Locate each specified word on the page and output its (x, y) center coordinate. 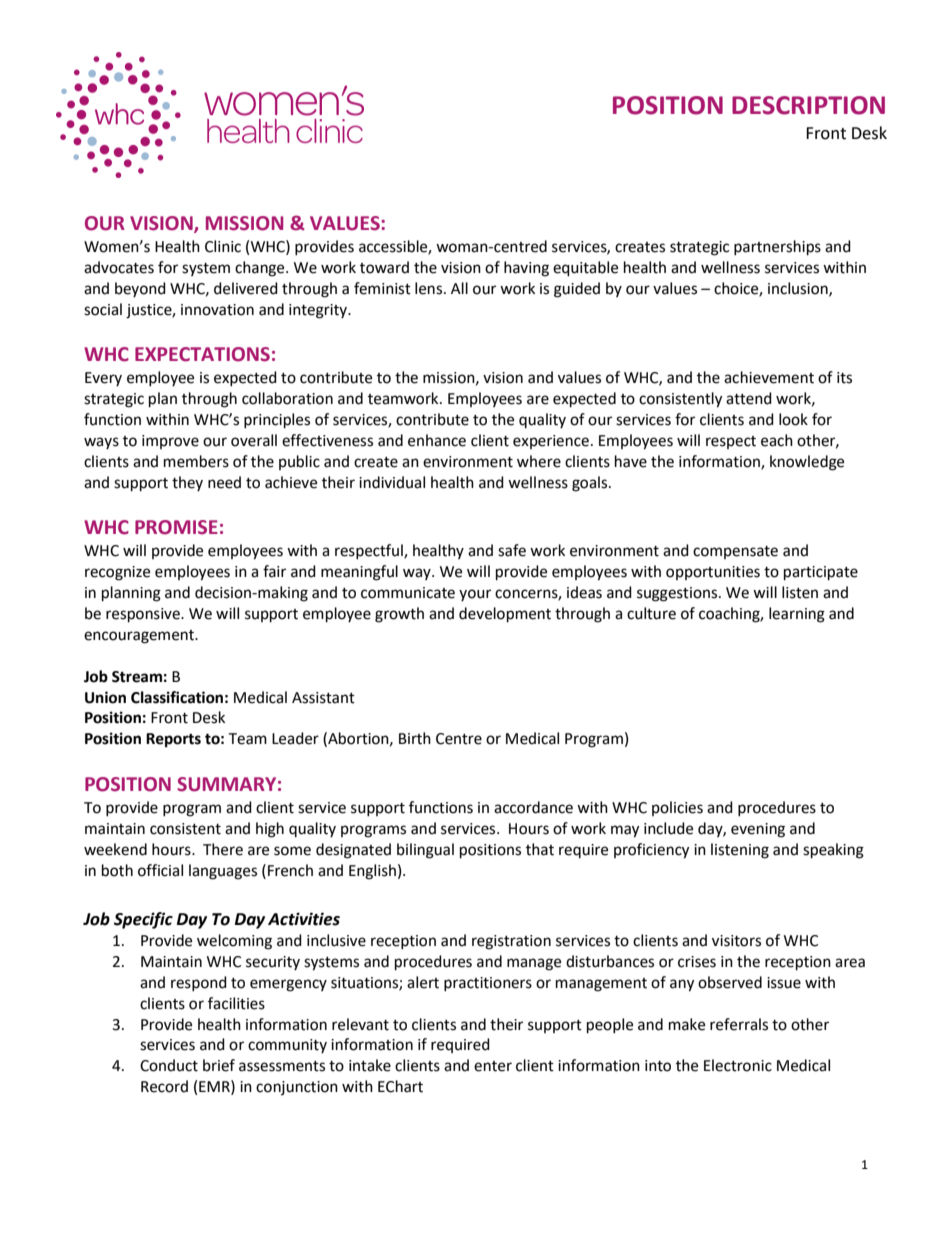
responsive (144, 615)
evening (758, 830)
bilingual (425, 851)
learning (797, 615)
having (526, 269)
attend (749, 398)
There (223, 849)
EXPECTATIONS (202, 354)
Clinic (223, 246)
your (475, 595)
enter (493, 1066)
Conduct (169, 1065)
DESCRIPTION (808, 105)
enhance (437, 440)
